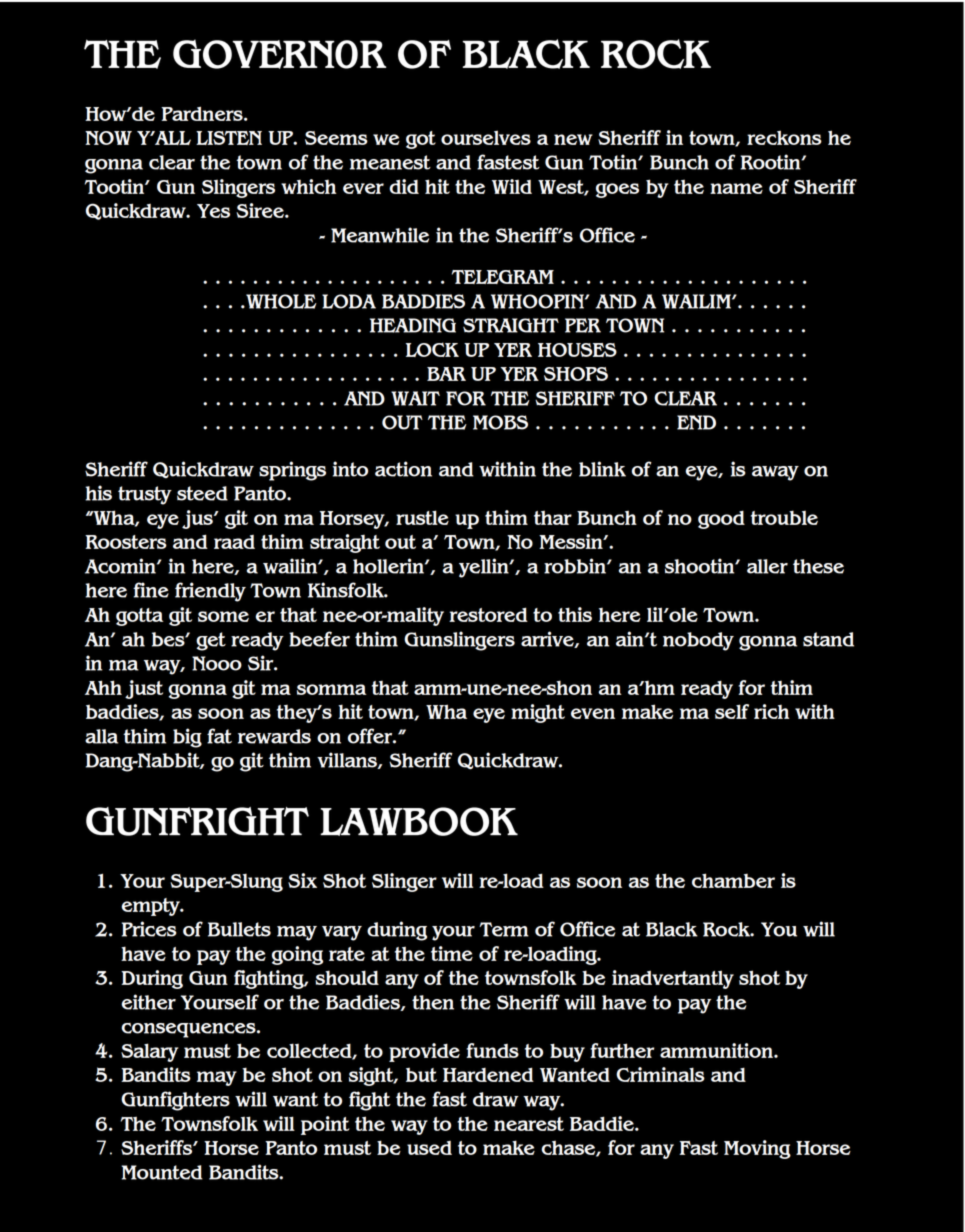 The image size is (965, 1232). I want to click on Moving, so click(757, 1149).
